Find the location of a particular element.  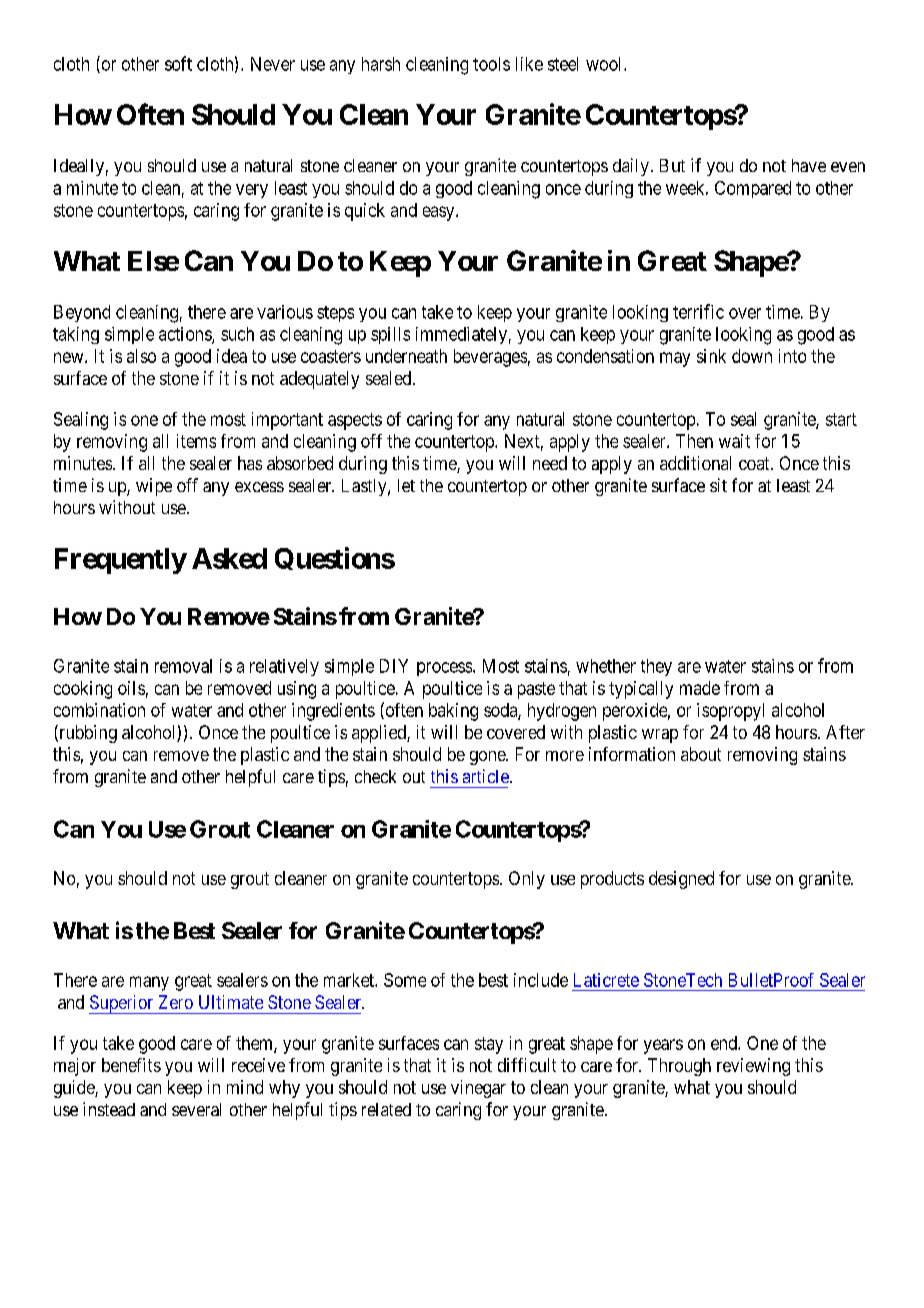

sit is located at coordinates (718, 485).
